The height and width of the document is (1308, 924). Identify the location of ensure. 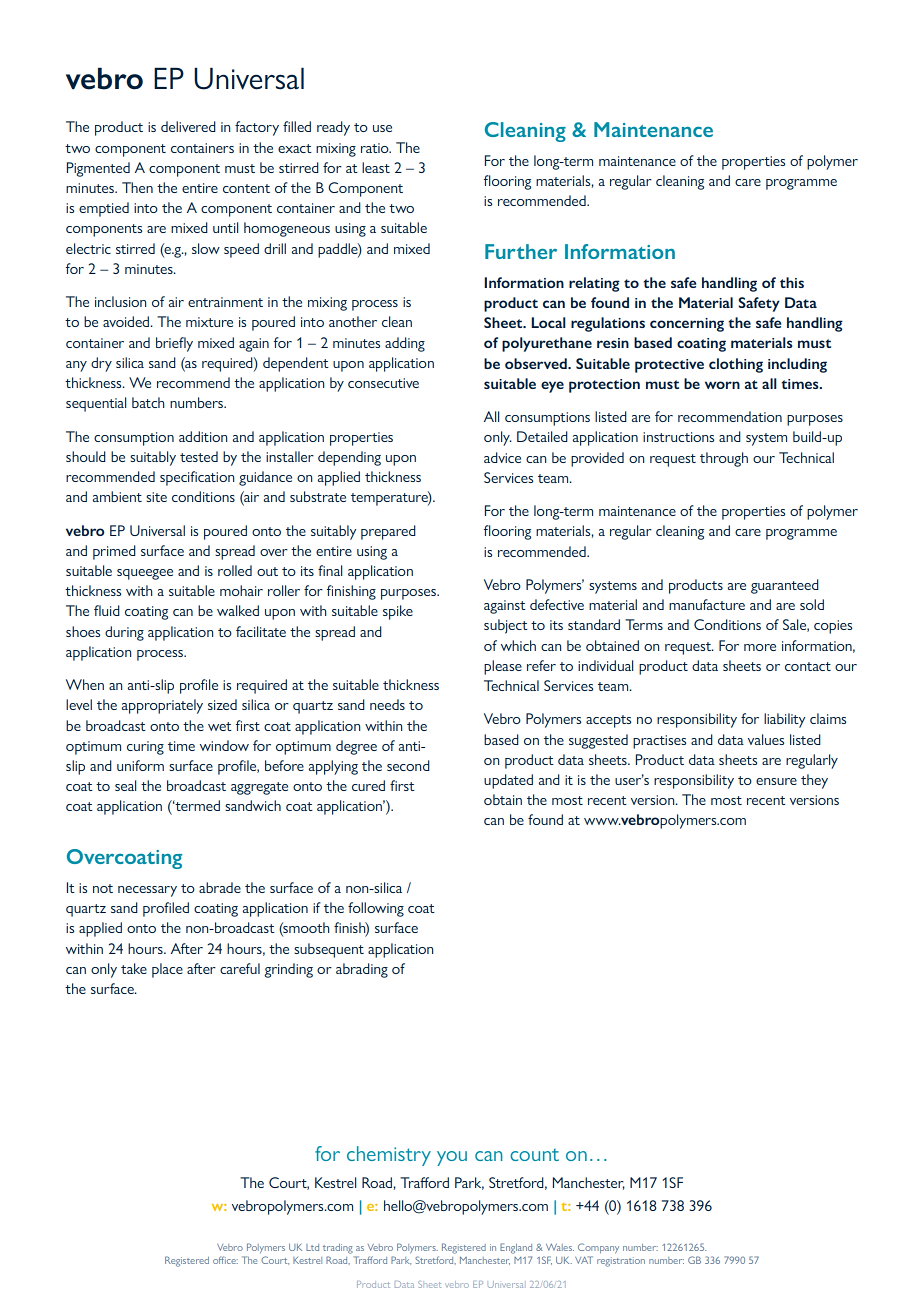
(776, 781).
